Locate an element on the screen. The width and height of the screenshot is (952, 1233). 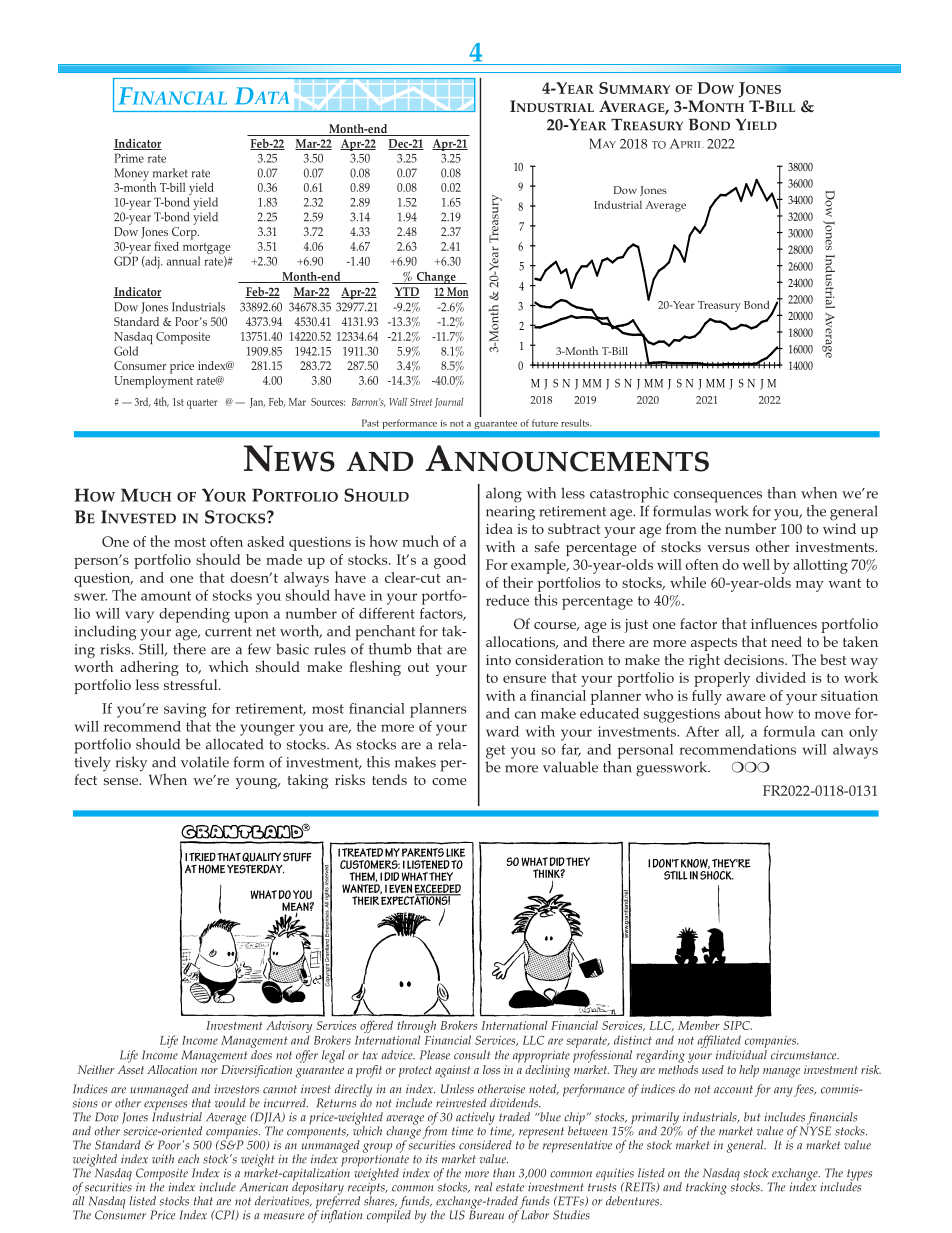
YTD is located at coordinates (407, 292).
